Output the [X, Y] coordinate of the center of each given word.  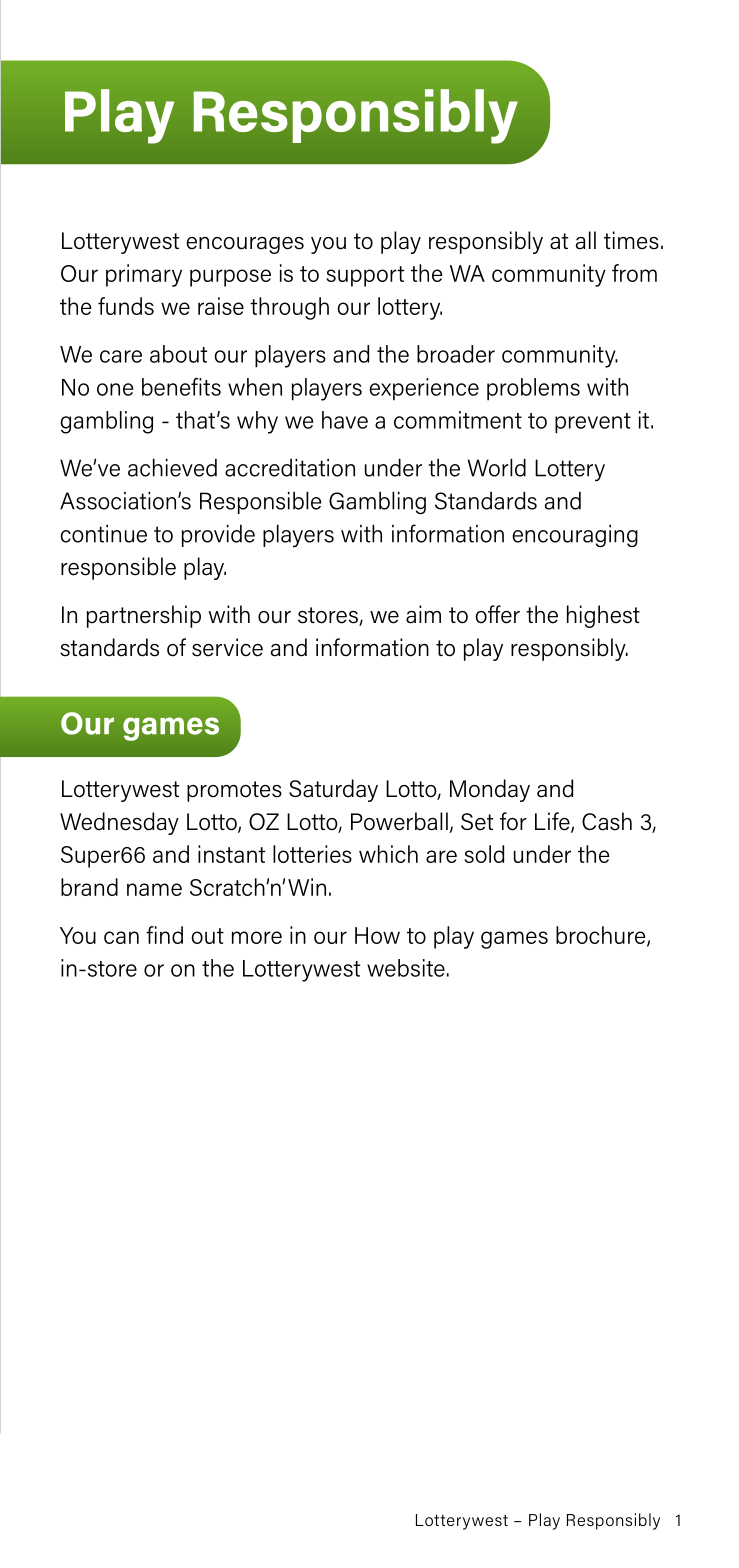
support [365, 276]
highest [603, 616]
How [377, 935]
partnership [144, 616]
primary [144, 275]
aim [423, 614]
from [634, 273]
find [164, 935]
